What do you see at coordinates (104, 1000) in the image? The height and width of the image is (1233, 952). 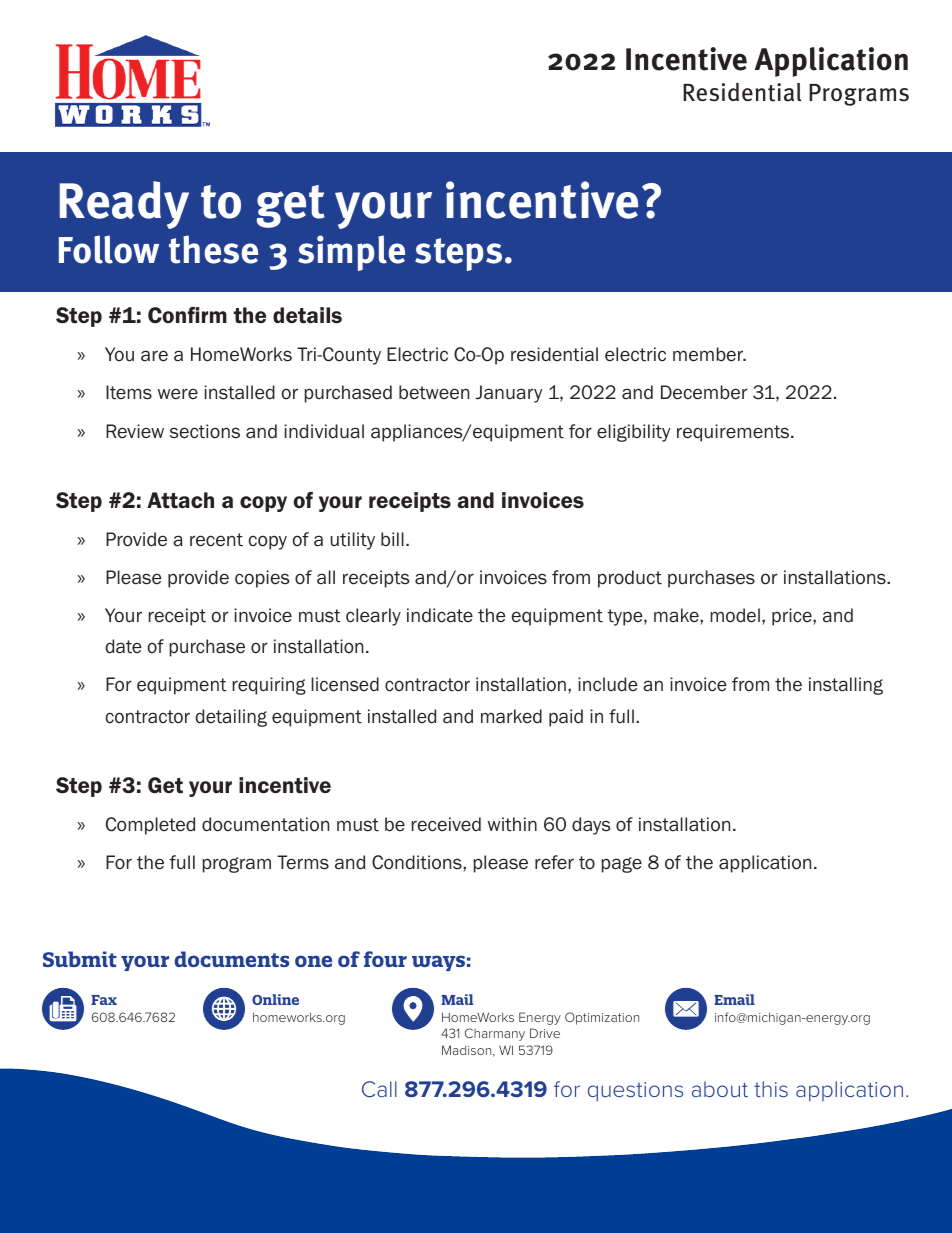 I see `Fax` at bounding box center [104, 1000].
